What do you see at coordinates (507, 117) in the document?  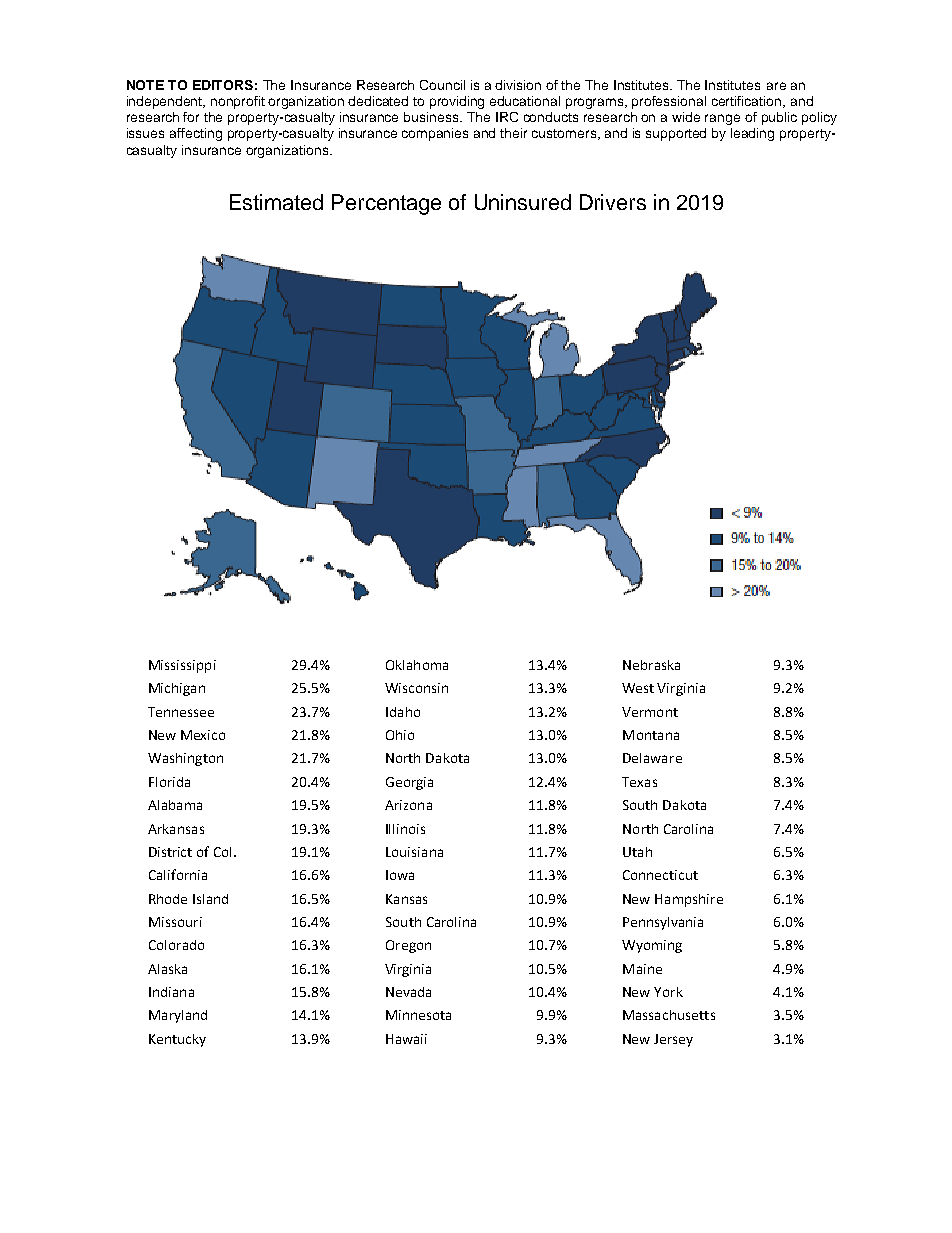 I see `IRC` at bounding box center [507, 117].
